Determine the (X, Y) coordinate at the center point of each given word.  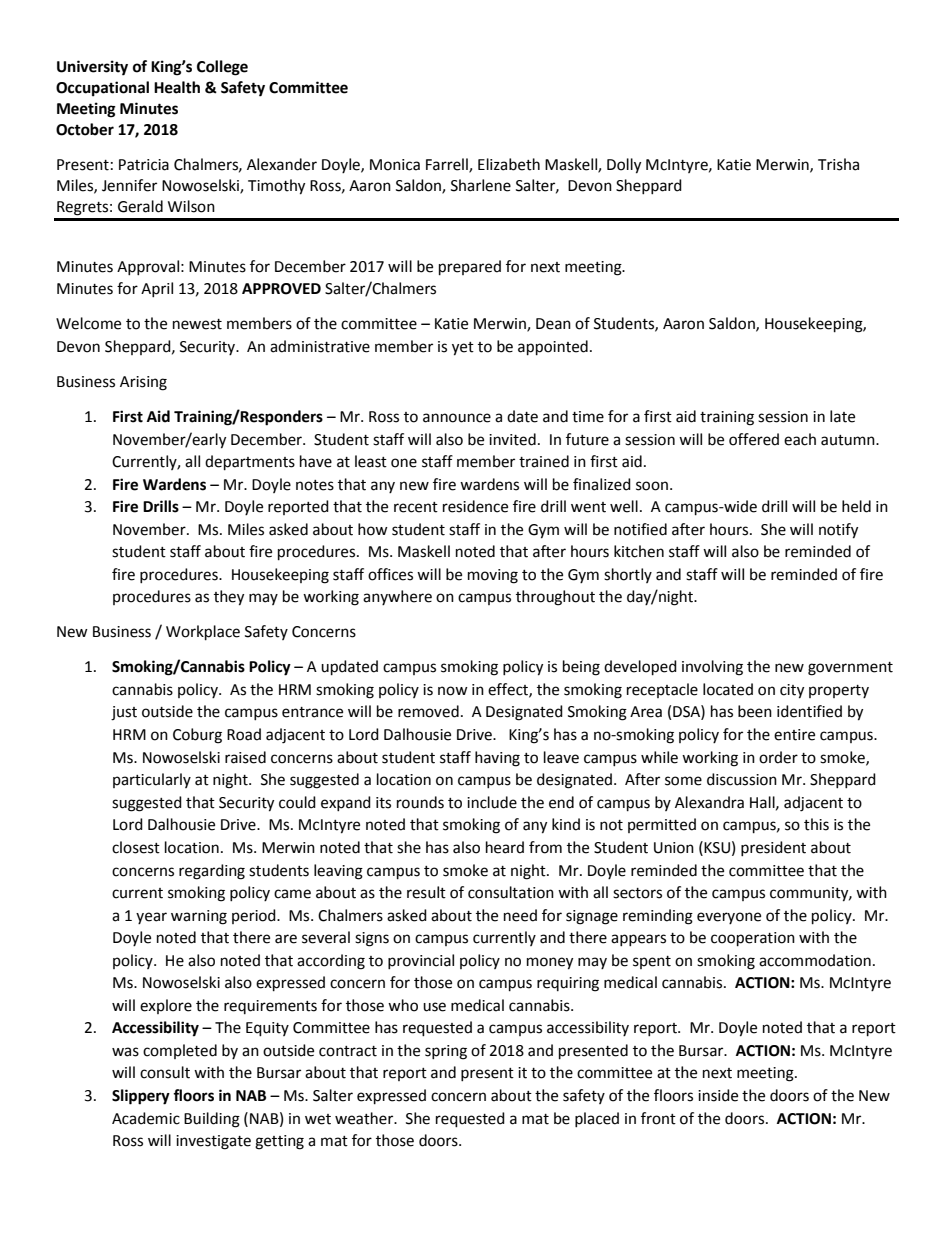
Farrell (448, 165)
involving (712, 668)
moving (493, 576)
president (773, 848)
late (842, 416)
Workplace (203, 633)
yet (463, 349)
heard (505, 847)
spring (446, 1052)
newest (197, 324)
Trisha (838, 164)
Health (177, 87)
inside (718, 1095)
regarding (212, 872)
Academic (146, 1118)
